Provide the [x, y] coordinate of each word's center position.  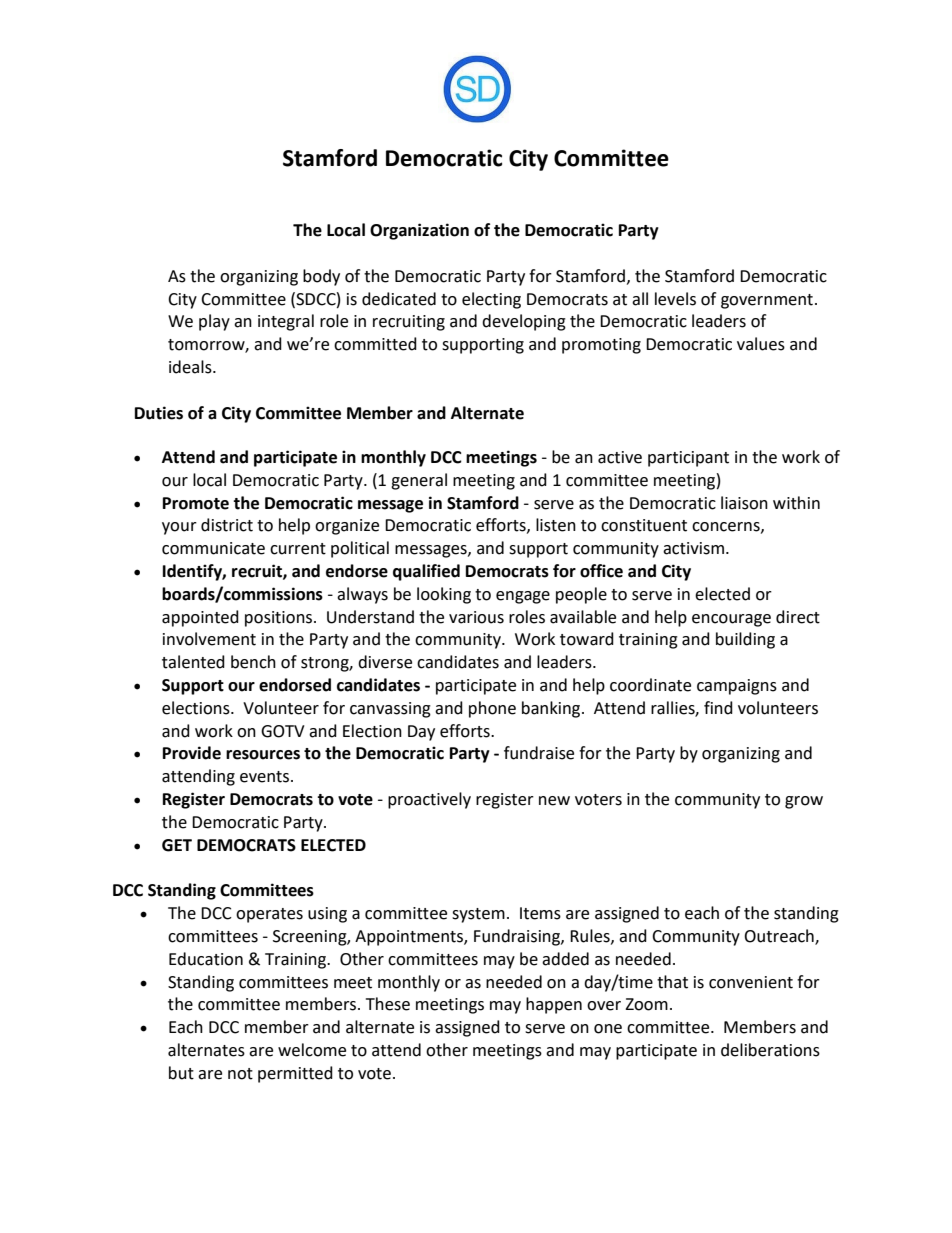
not [240, 1074]
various [476, 617]
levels [675, 299]
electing [491, 300]
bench [253, 662]
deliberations [770, 1050]
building [745, 640]
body [321, 277]
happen [554, 1005]
